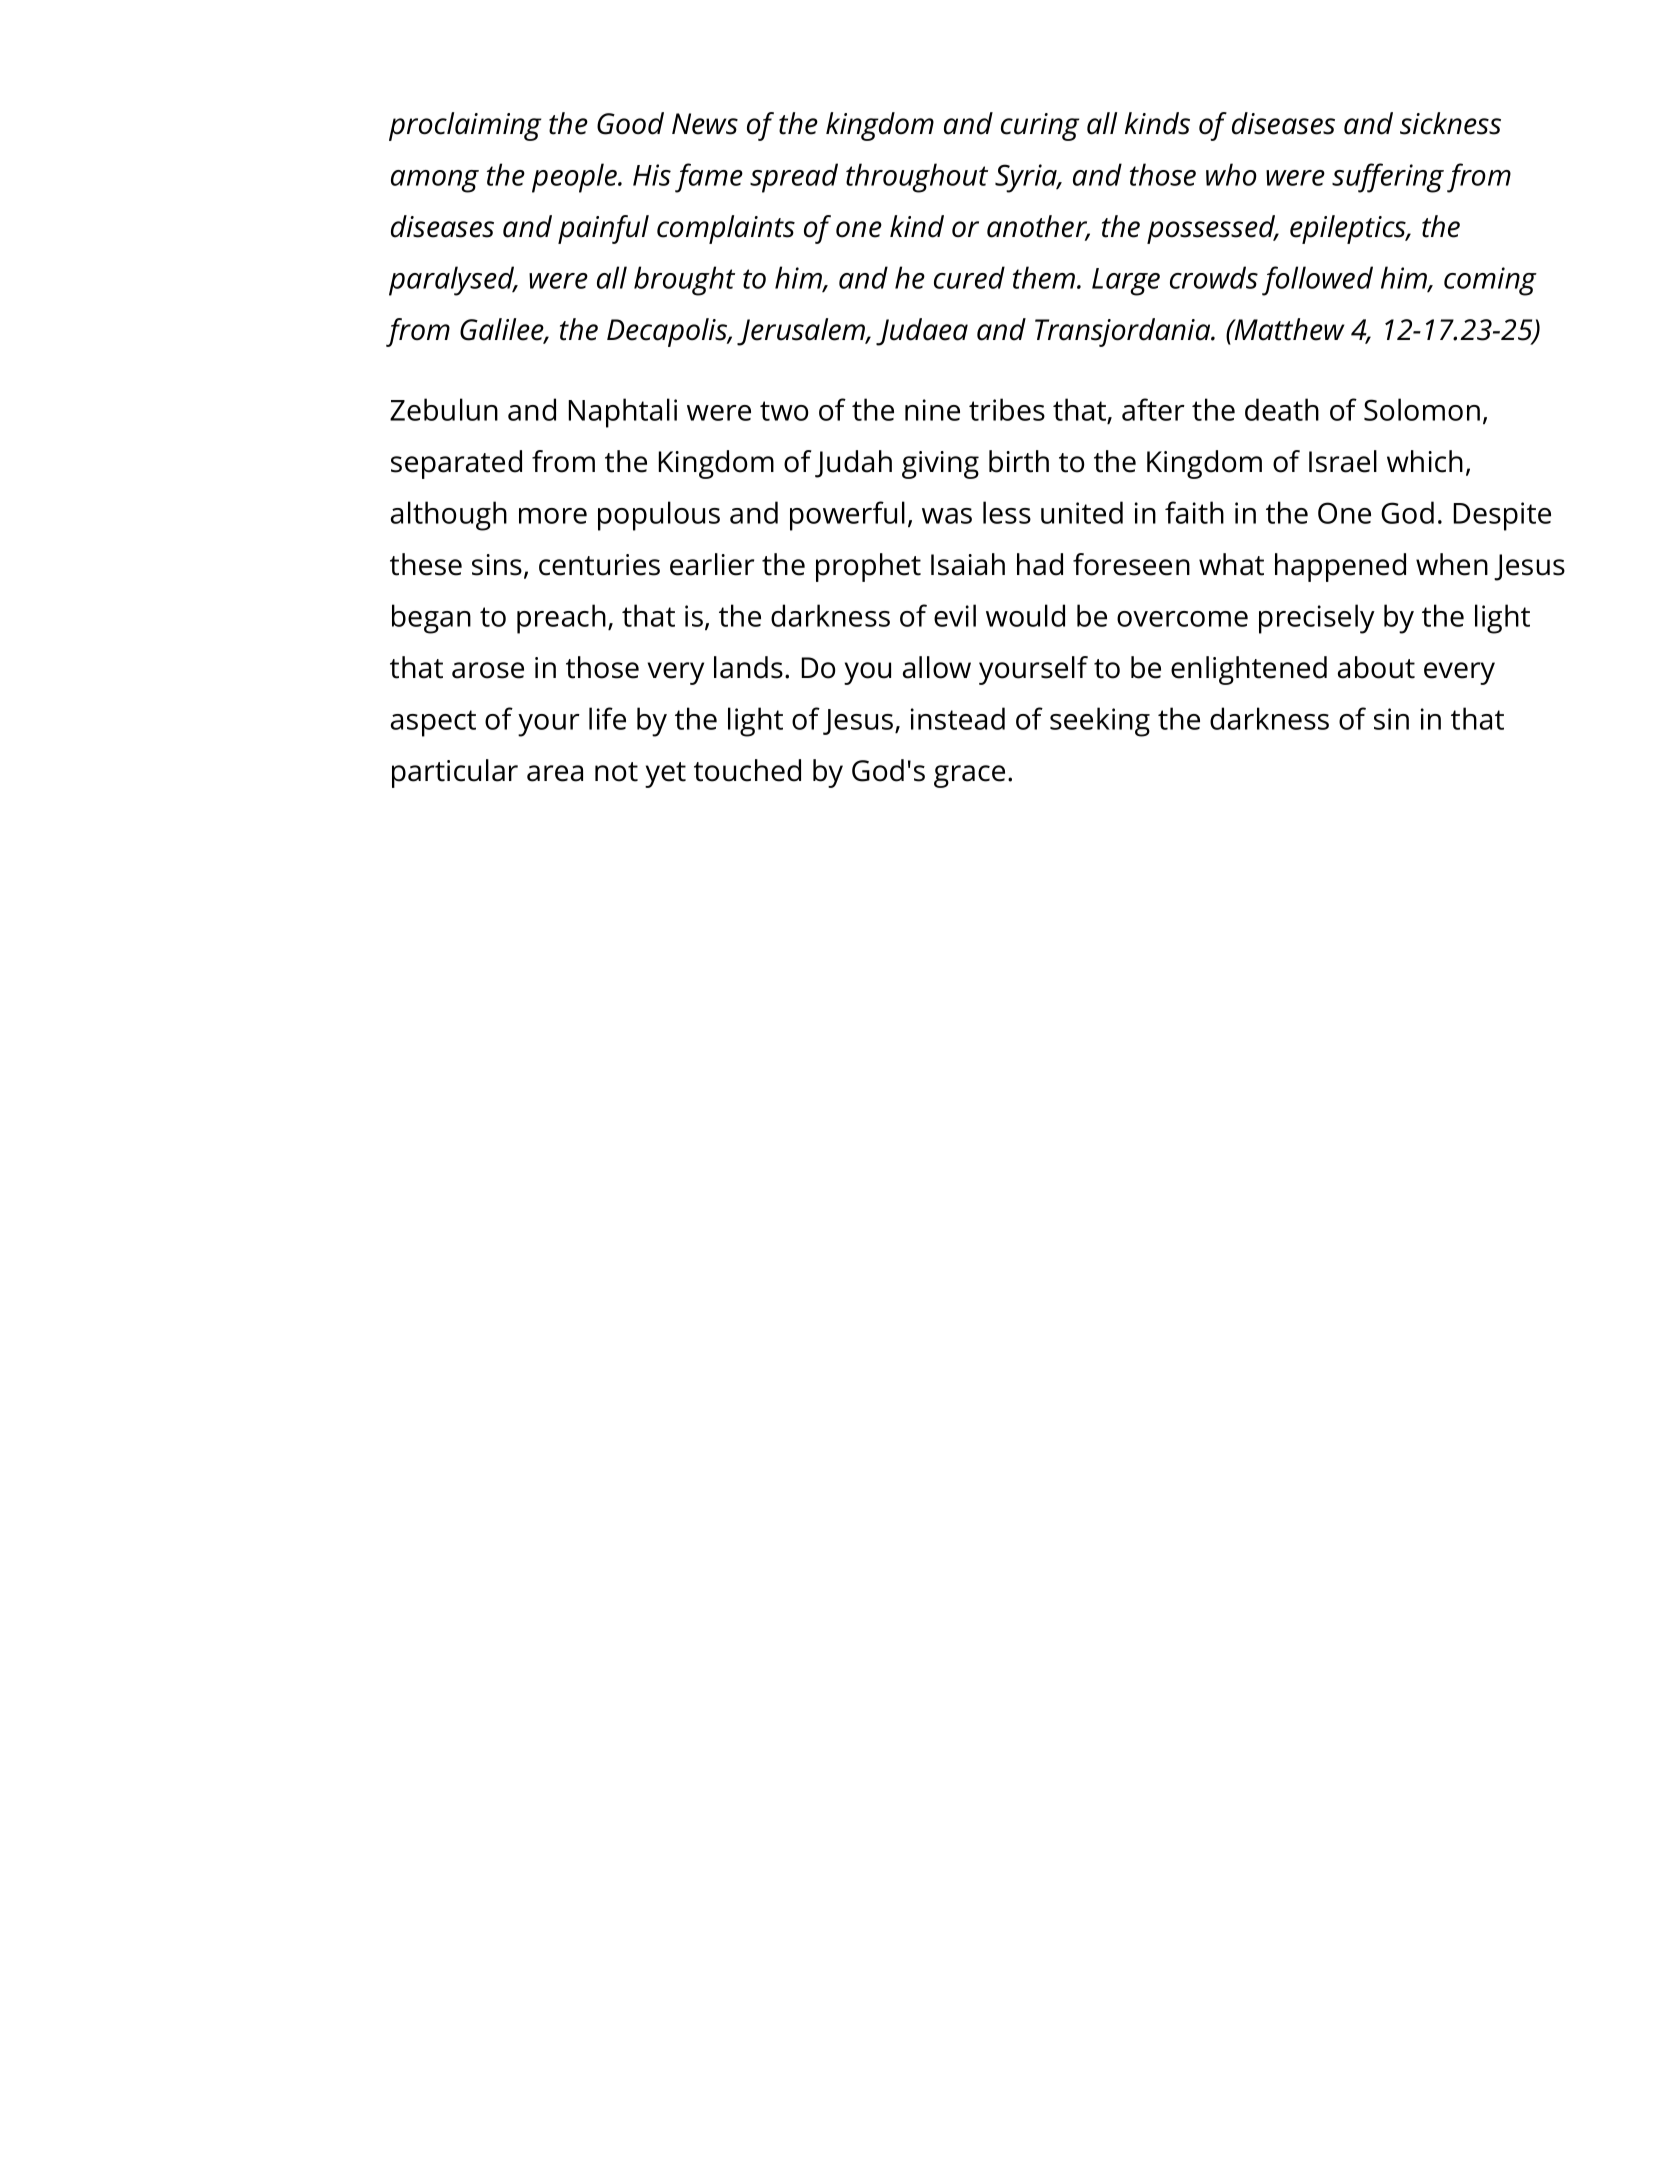  Describe the element at coordinates (1340, 567) in the document. I see `happened` at that location.
